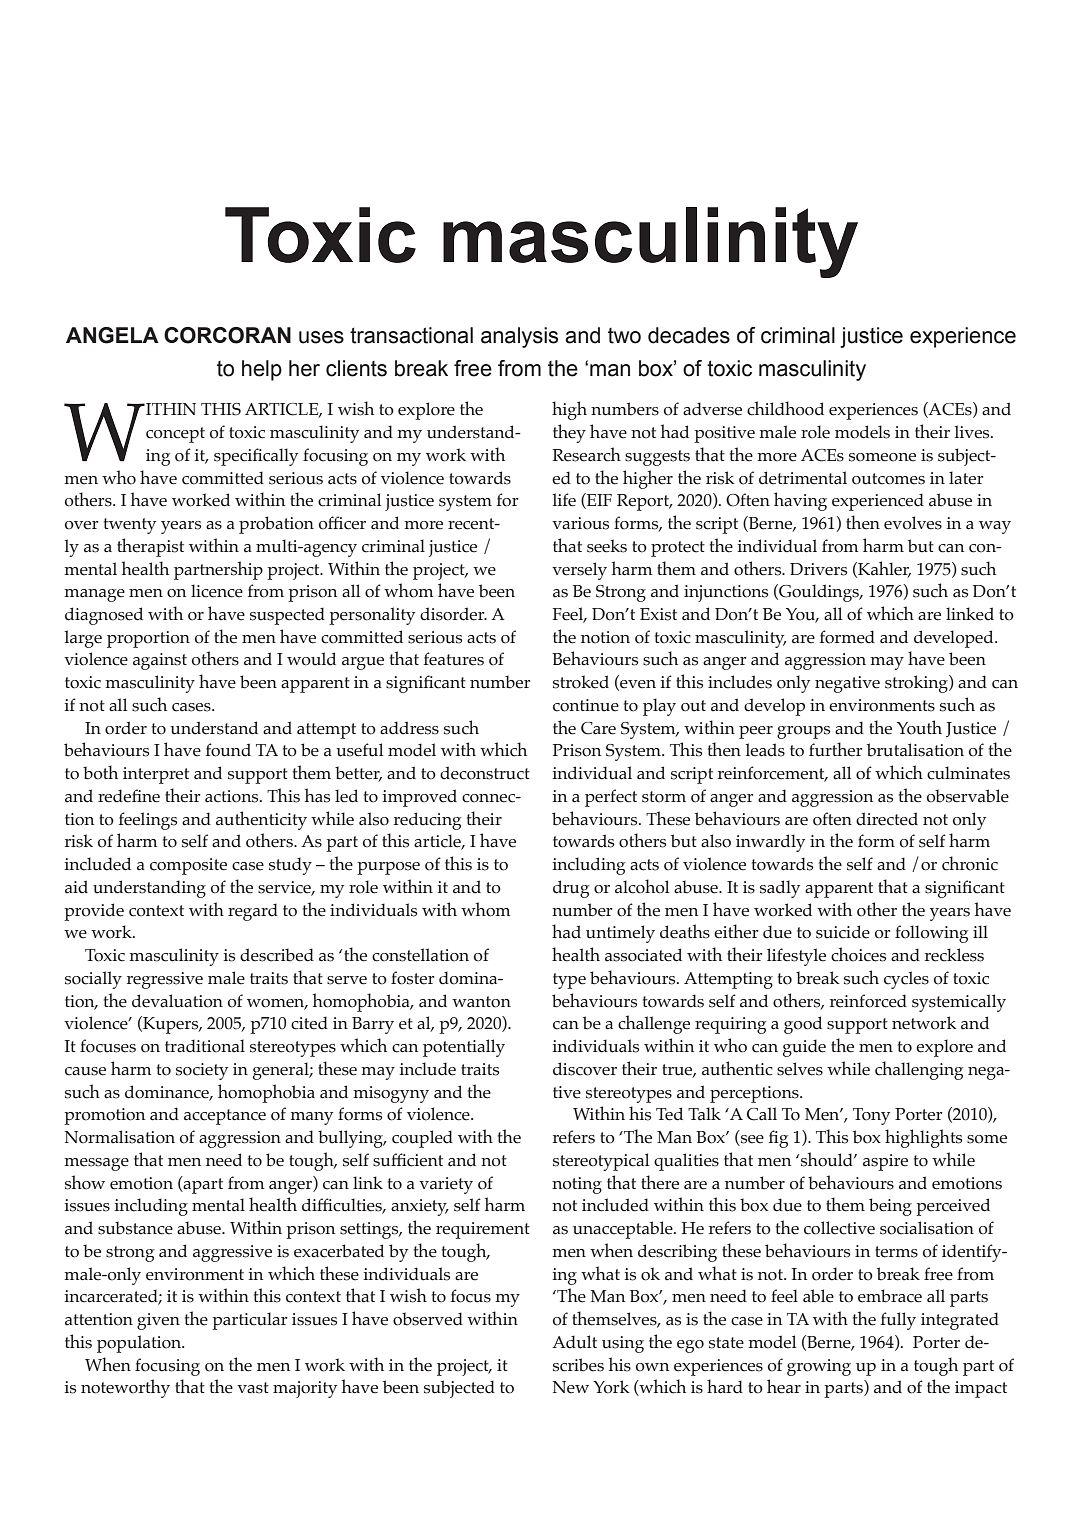 This document has height=1532, width=1083. Describe the element at coordinates (607, 546) in the document. I see `seeks` at that location.
